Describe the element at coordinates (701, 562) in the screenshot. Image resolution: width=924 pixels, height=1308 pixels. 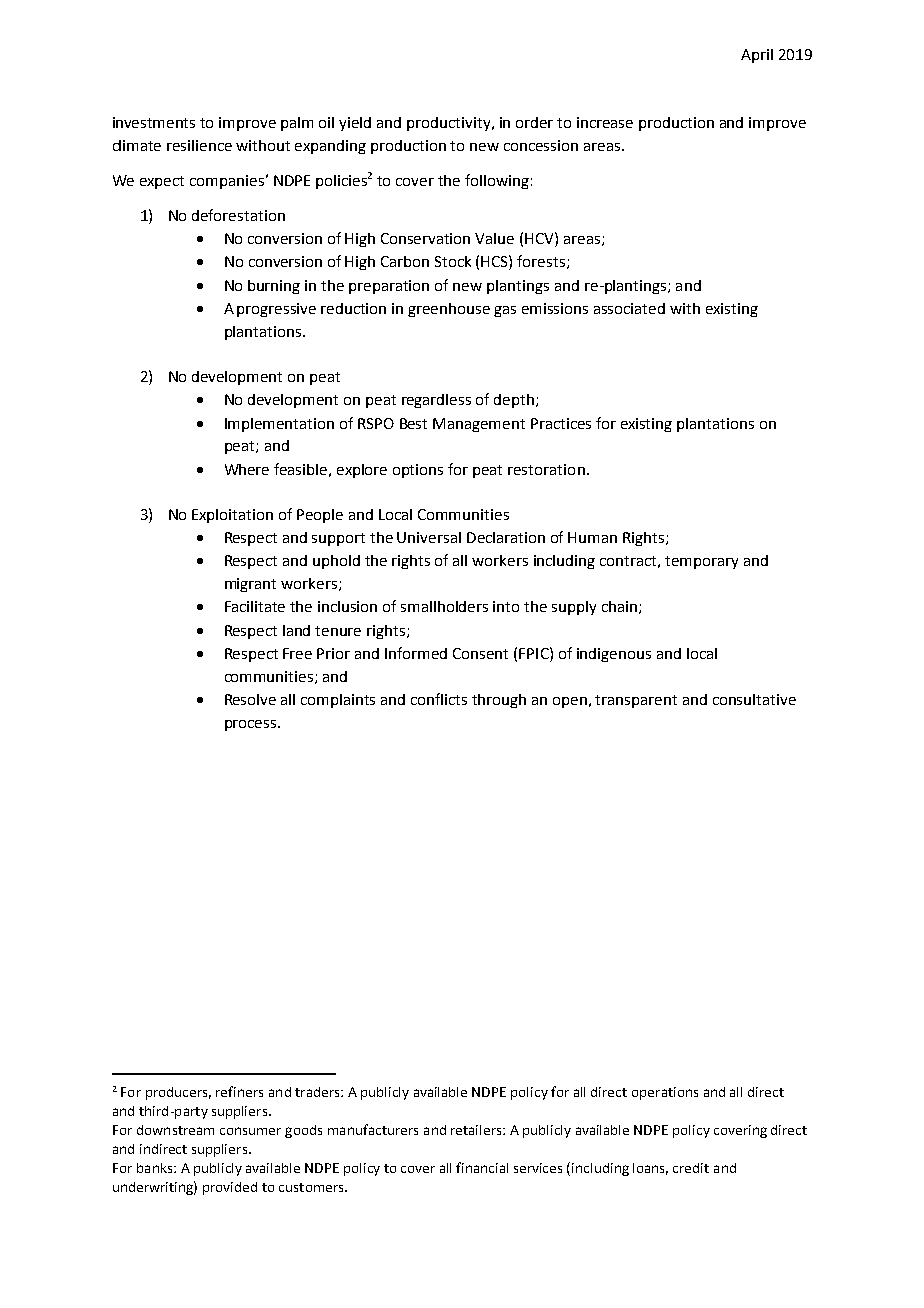
I see `temporary` at that location.
